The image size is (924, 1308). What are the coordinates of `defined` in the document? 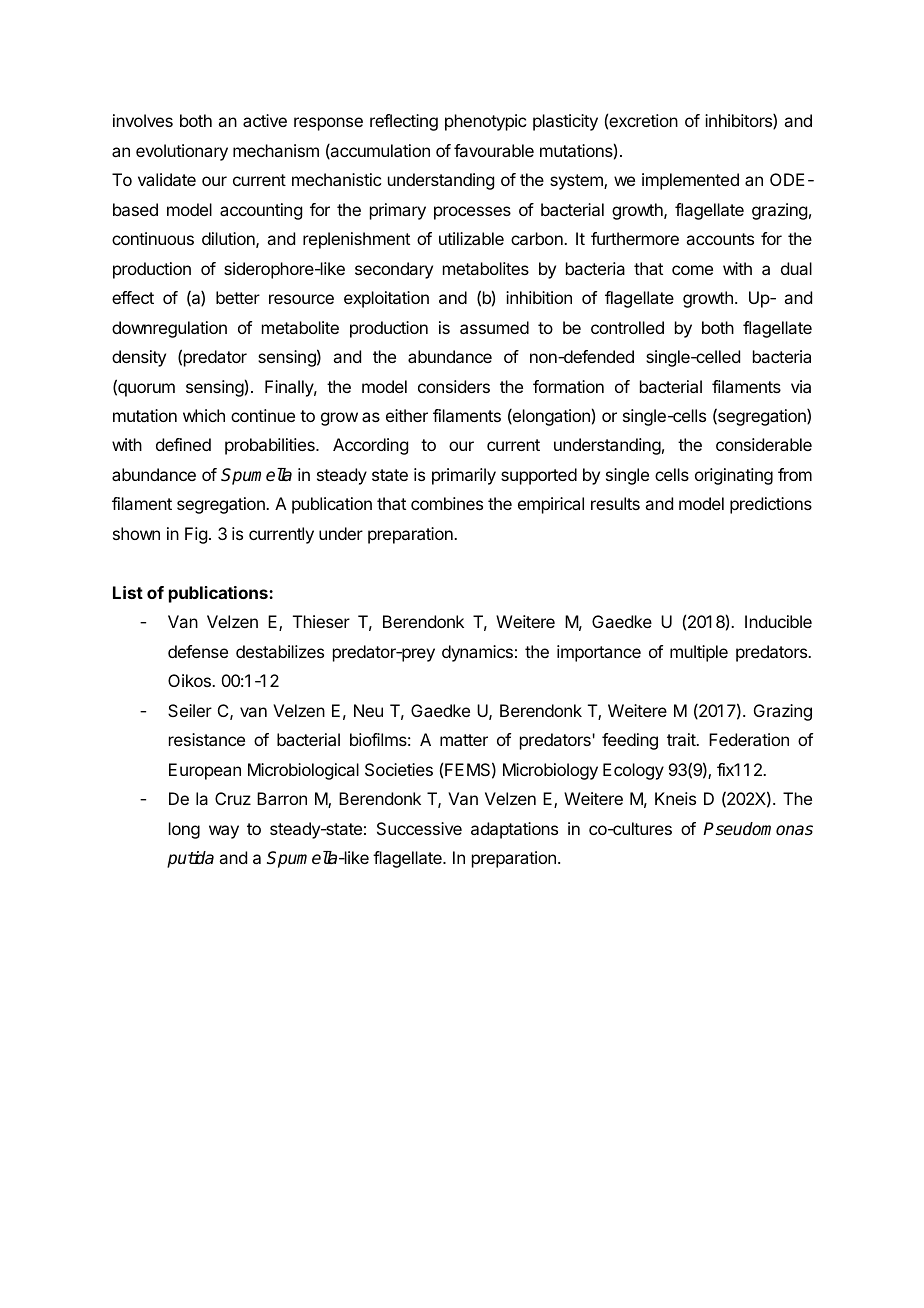 It's located at (183, 444).
